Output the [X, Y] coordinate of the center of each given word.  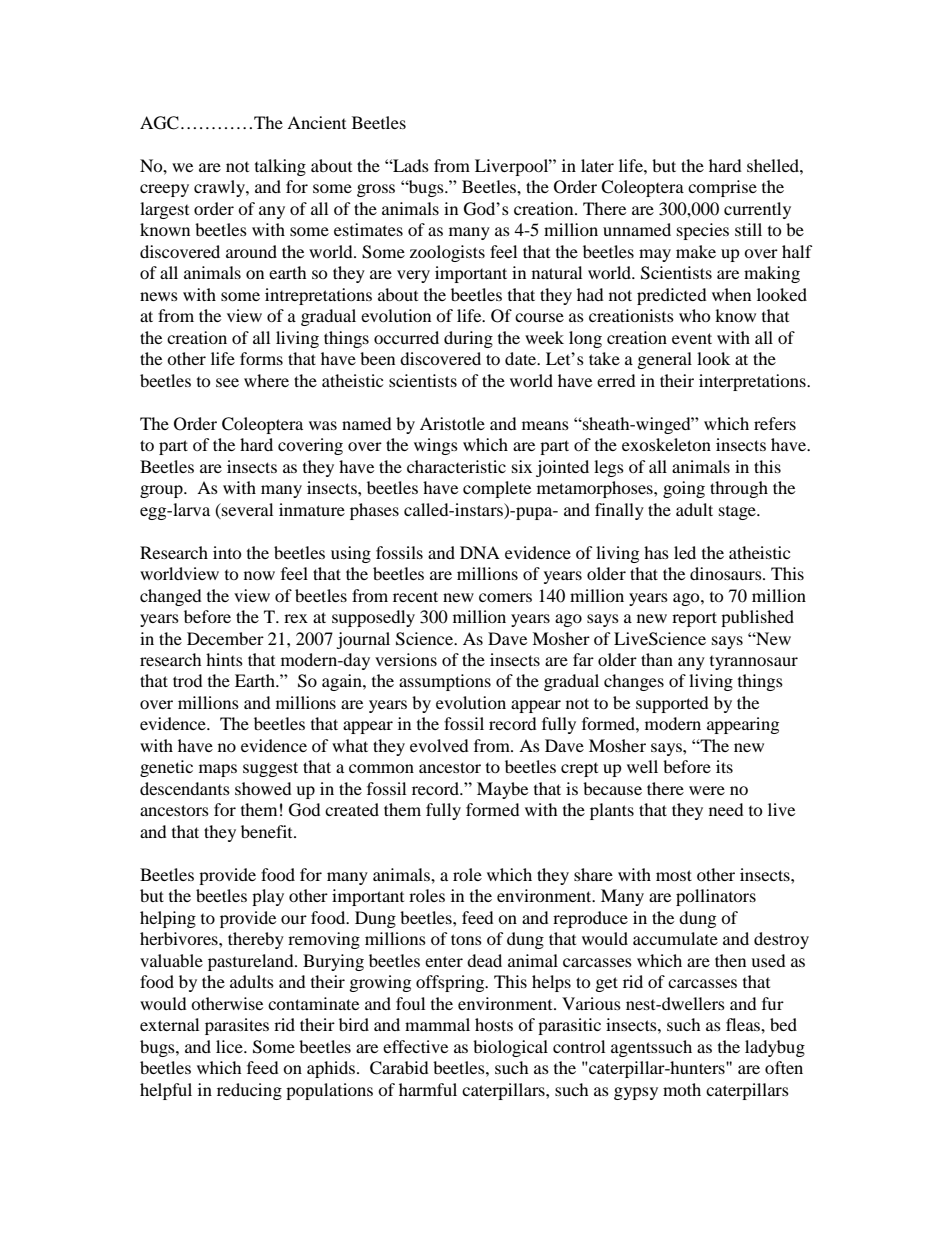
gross [376, 190]
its [724, 766]
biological [510, 1048]
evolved [439, 745]
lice [230, 1046]
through [739, 489]
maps [218, 770]
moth [682, 1089]
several [246, 509]
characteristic [456, 466]
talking [280, 167]
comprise [722, 188]
